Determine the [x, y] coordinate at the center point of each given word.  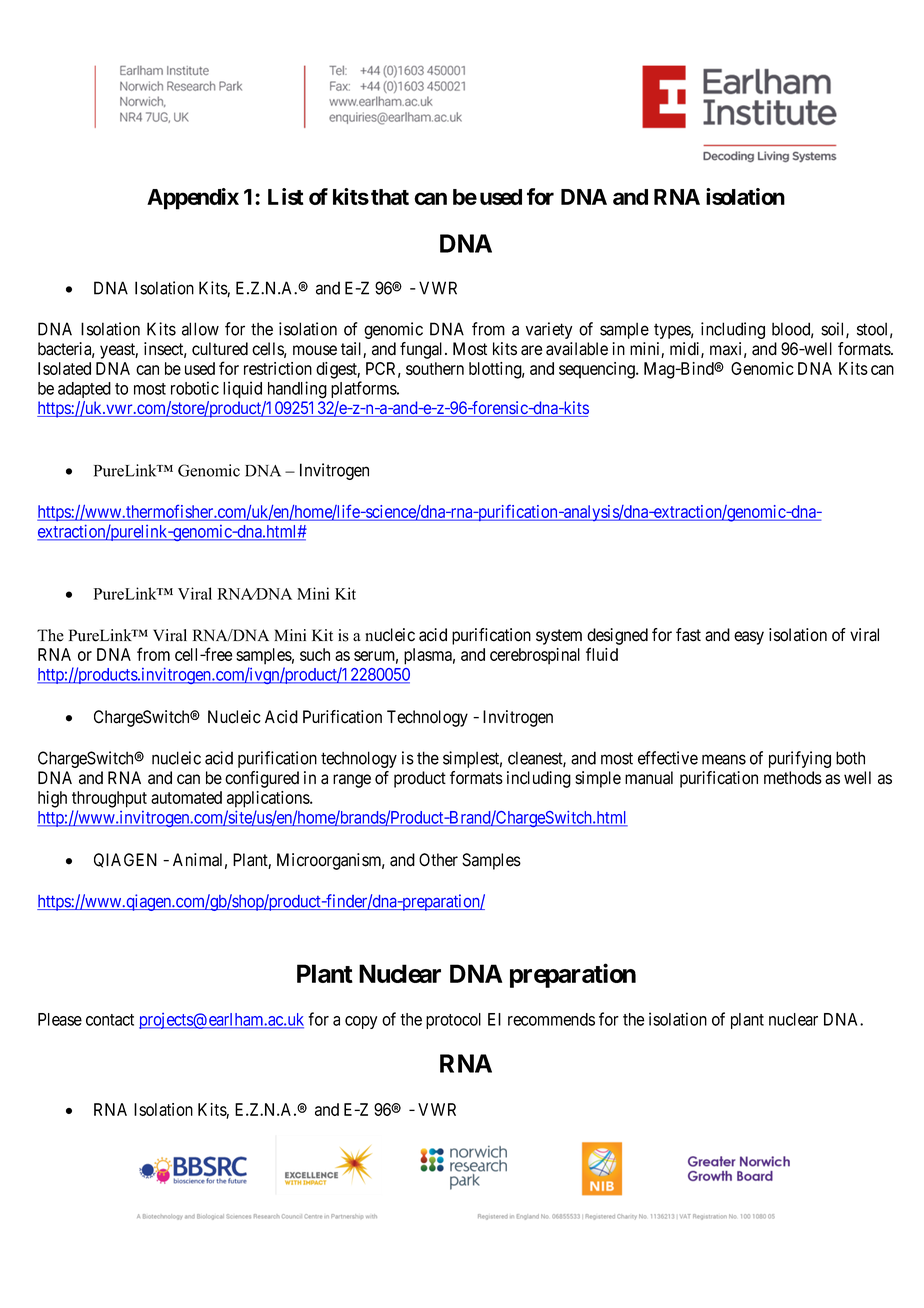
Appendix [193, 199]
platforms [364, 389]
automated [186, 797]
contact [110, 1020]
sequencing [598, 370]
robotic [195, 388]
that [390, 197]
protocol [453, 1021]
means [724, 759]
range [352, 781]
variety [549, 330]
